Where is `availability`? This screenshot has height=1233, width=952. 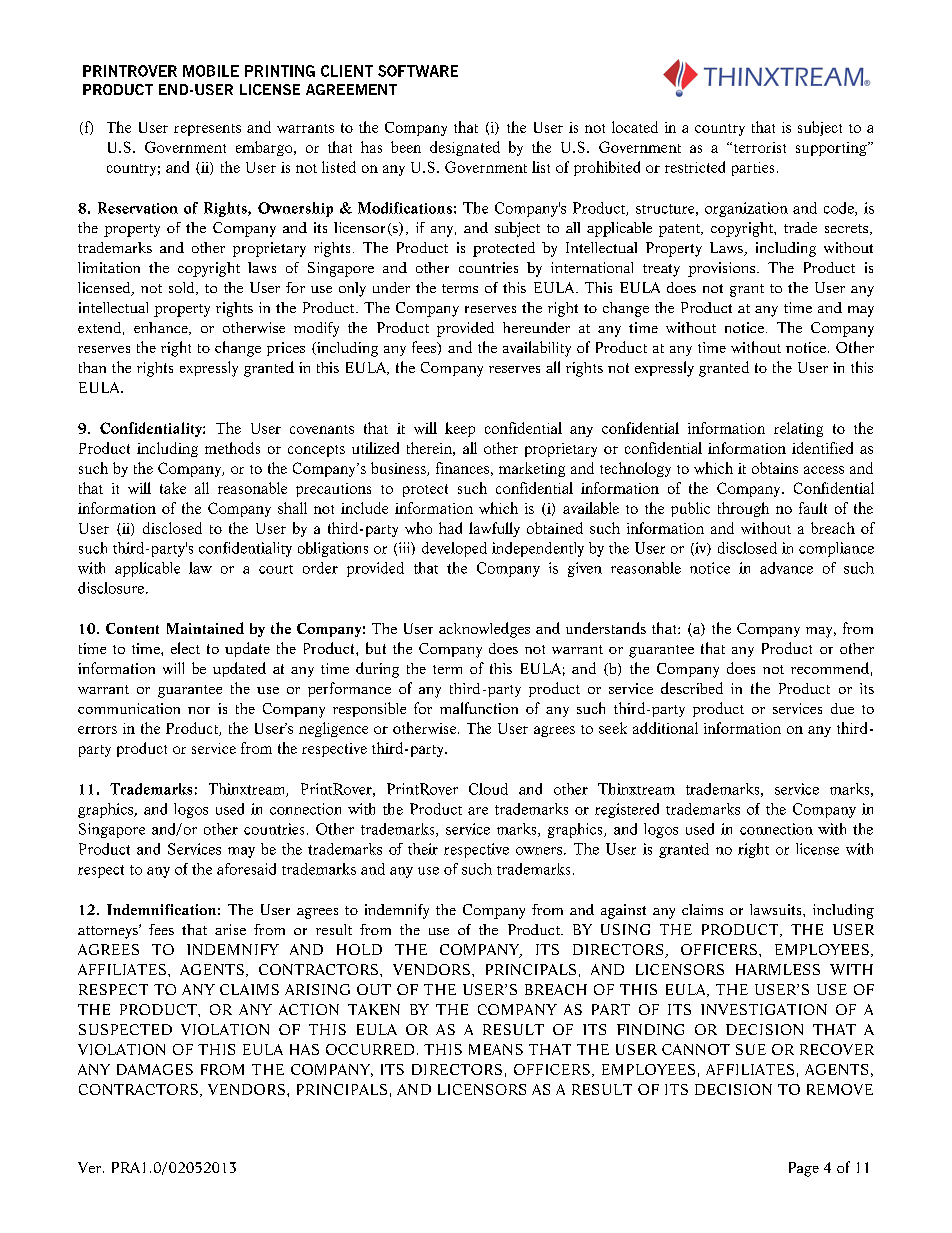
availability is located at coordinates (537, 349).
